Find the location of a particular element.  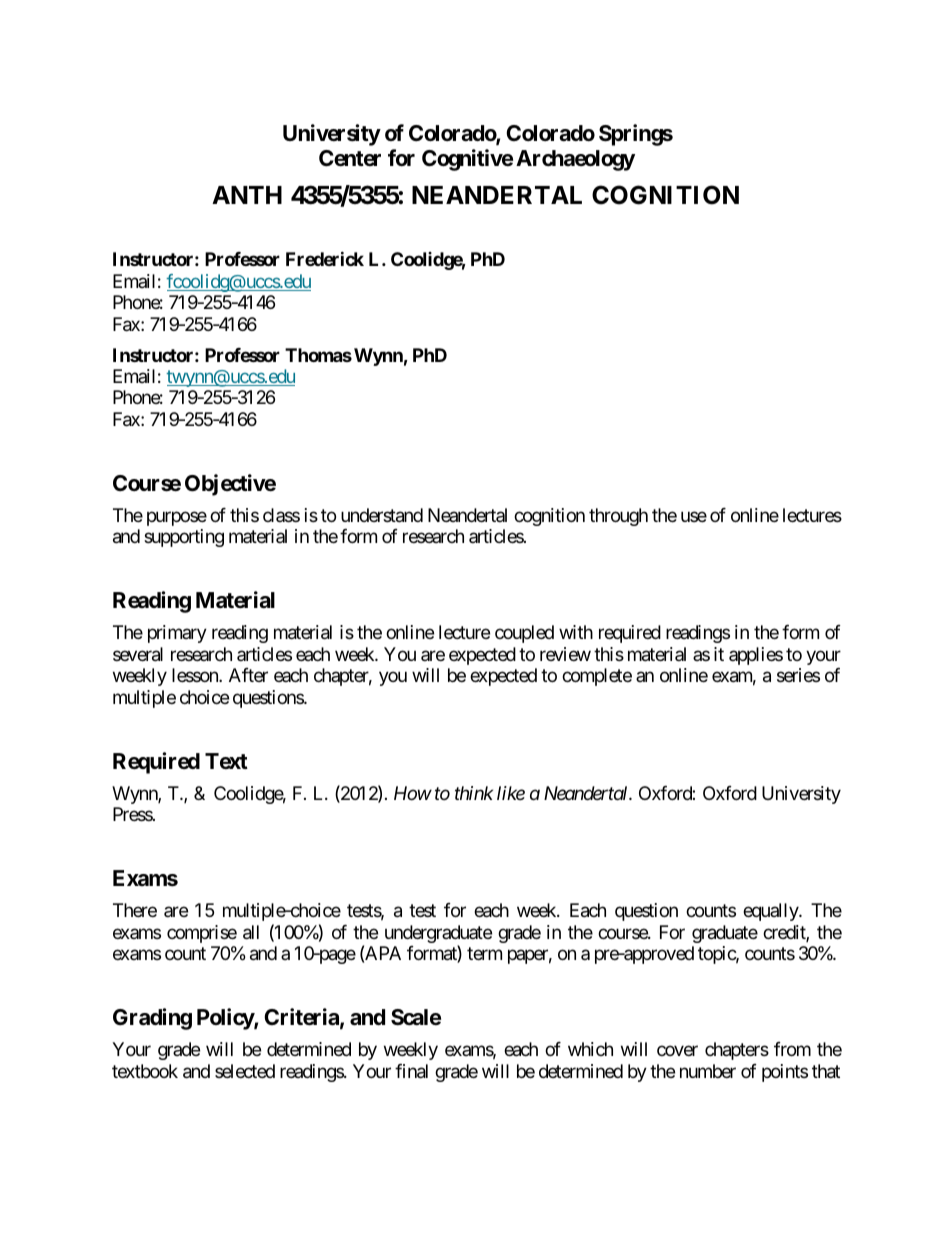

selected is located at coordinates (245, 1071).
